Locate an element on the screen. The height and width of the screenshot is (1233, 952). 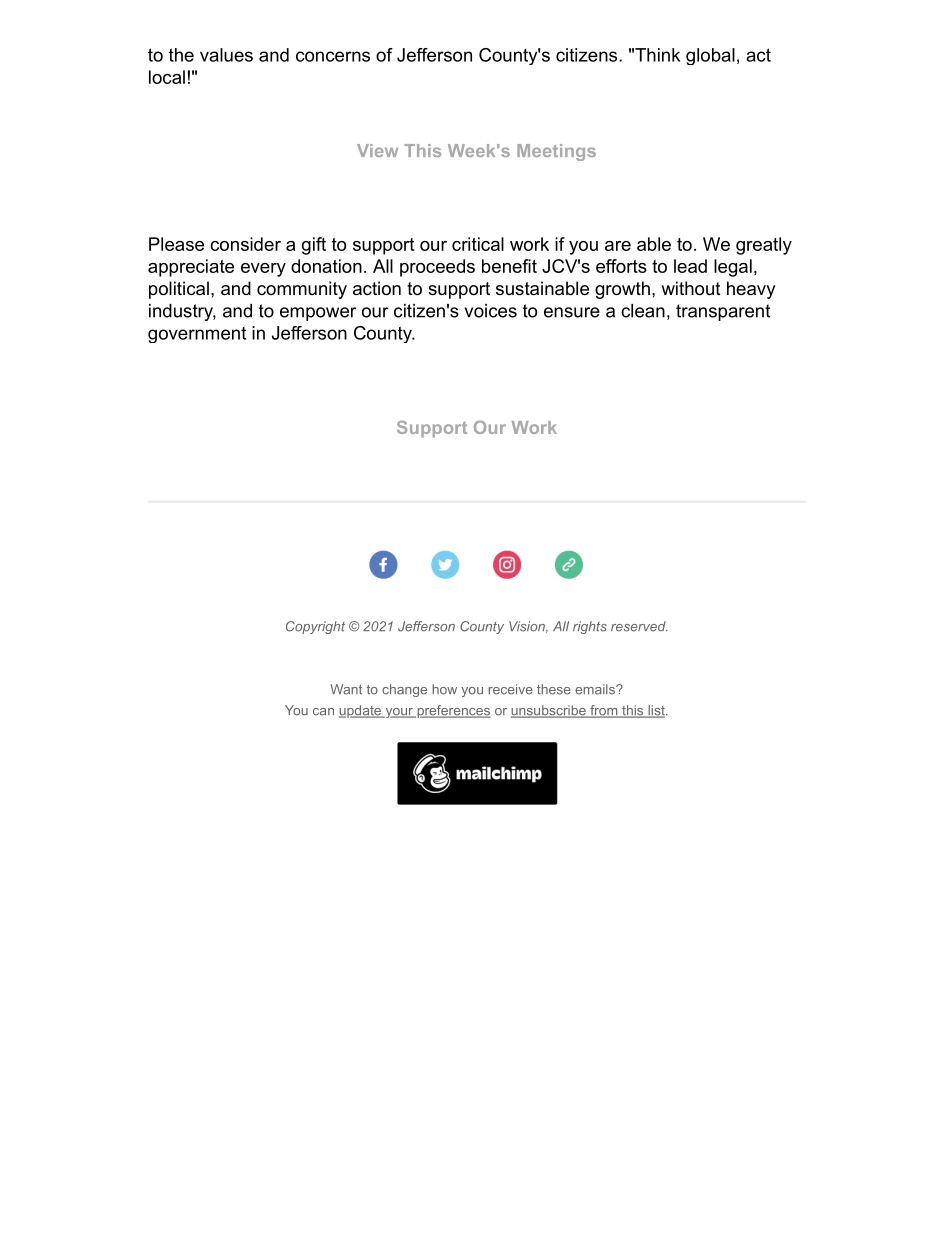
voices is located at coordinates (491, 311).
